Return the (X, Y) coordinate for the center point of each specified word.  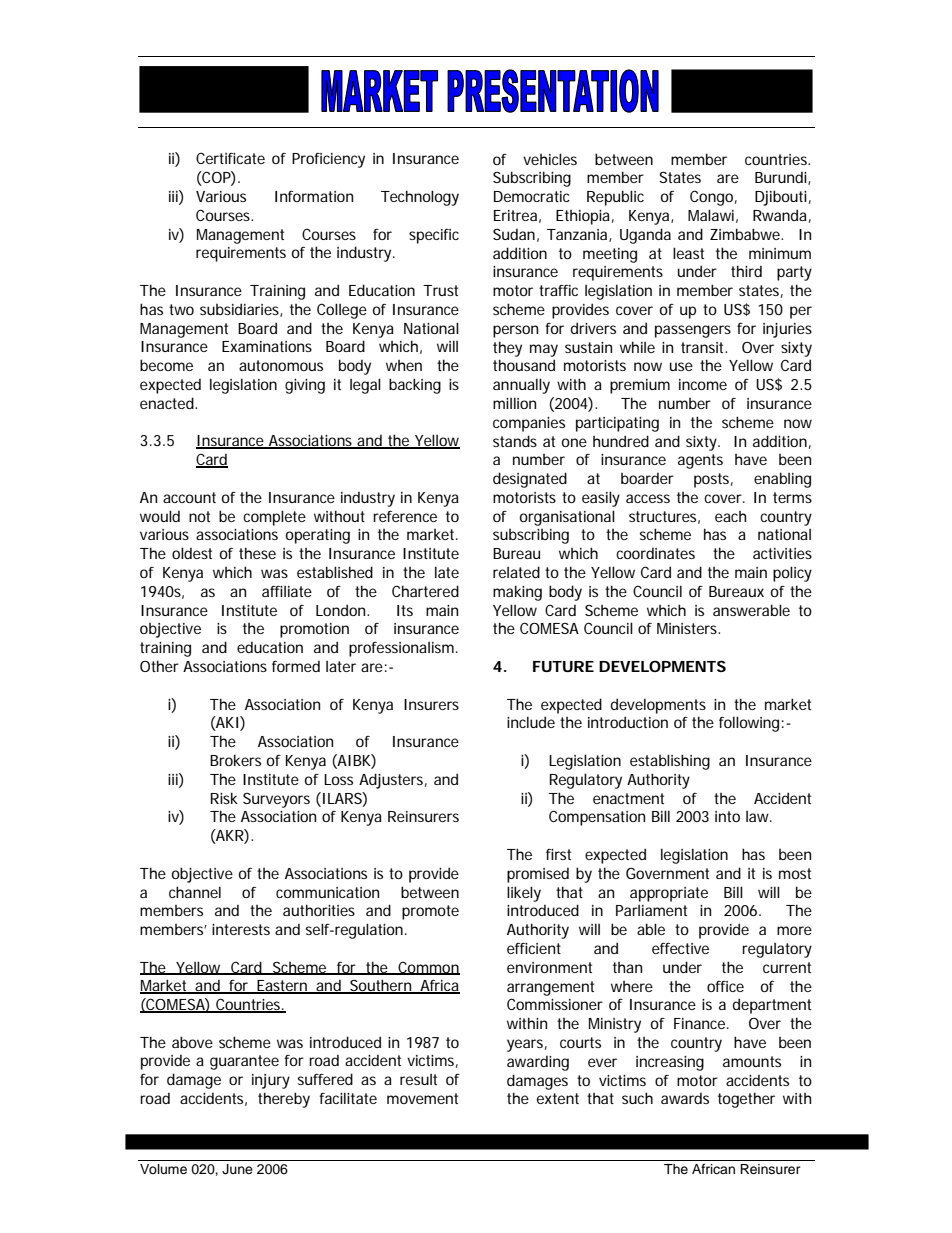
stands (515, 441)
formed (296, 666)
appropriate (669, 894)
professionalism (403, 649)
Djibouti (781, 198)
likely (524, 894)
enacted (168, 403)
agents (700, 461)
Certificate (230, 158)
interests (241, 929)
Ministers (688, 628)
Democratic (532, 196)
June (237, 1169)
